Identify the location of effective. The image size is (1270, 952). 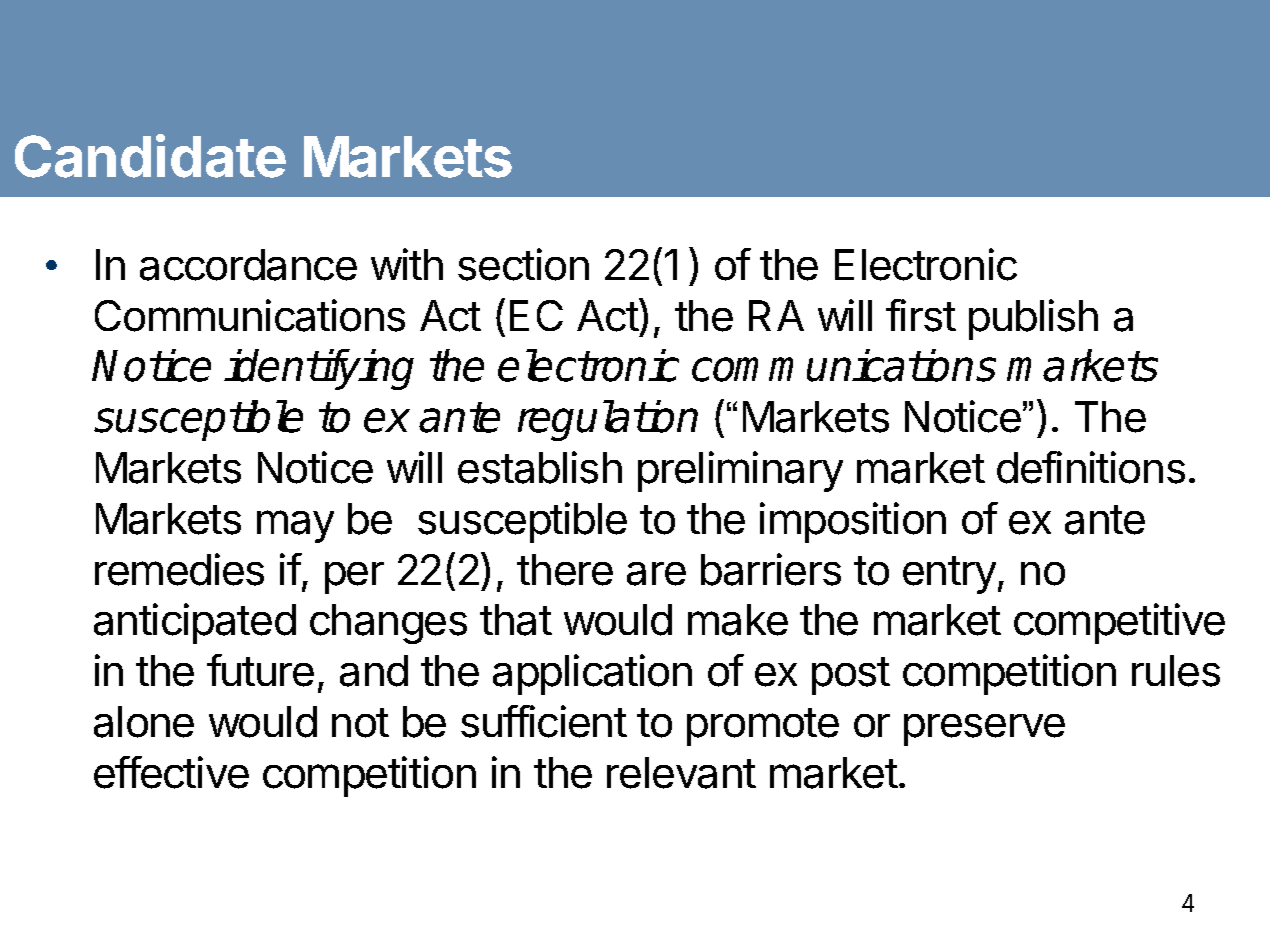
(171, 772).
